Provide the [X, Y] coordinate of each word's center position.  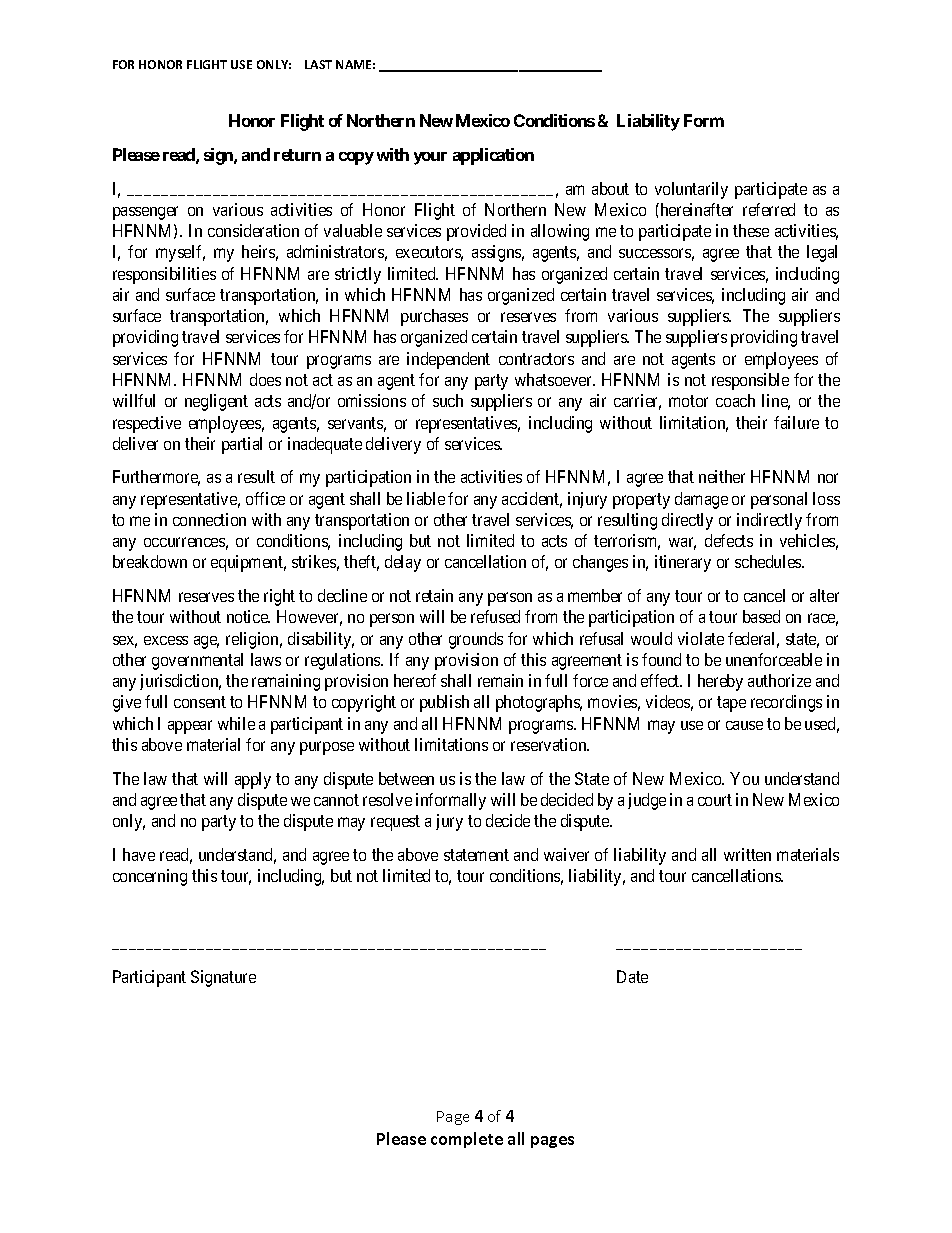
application [493, 156]
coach [735, 400]
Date [632, 976]
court [715, 800]
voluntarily [691, 190]
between [406, 778]
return [297, 155]
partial [242, 445]
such [448, 400]
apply [253, 780]
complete [467, 1140]
